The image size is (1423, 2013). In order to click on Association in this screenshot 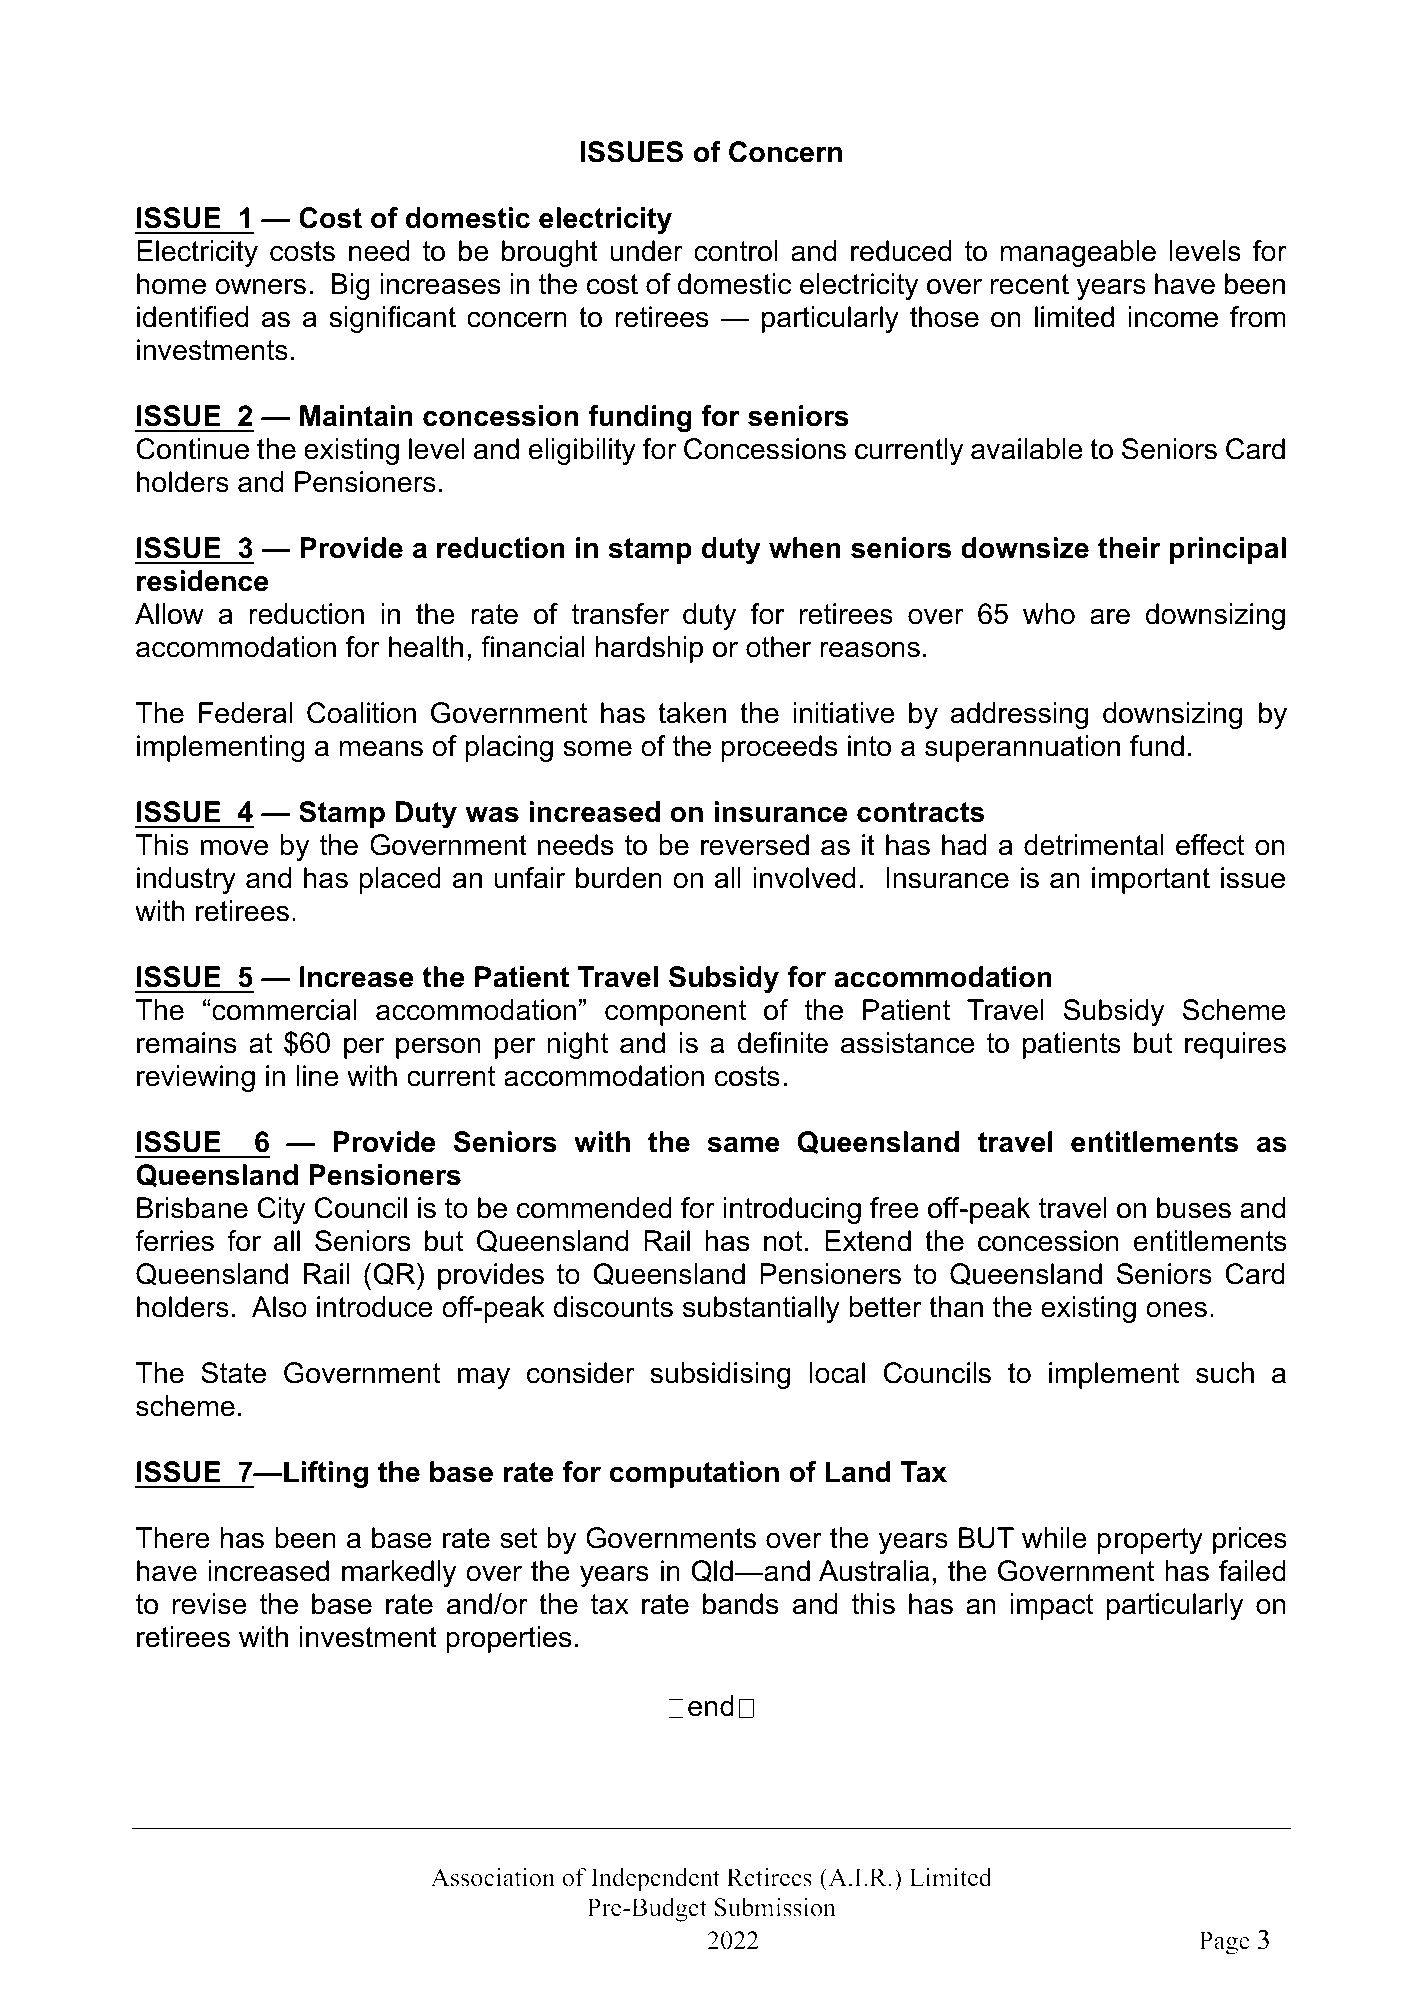, I will do `click(493, 1877)`.
